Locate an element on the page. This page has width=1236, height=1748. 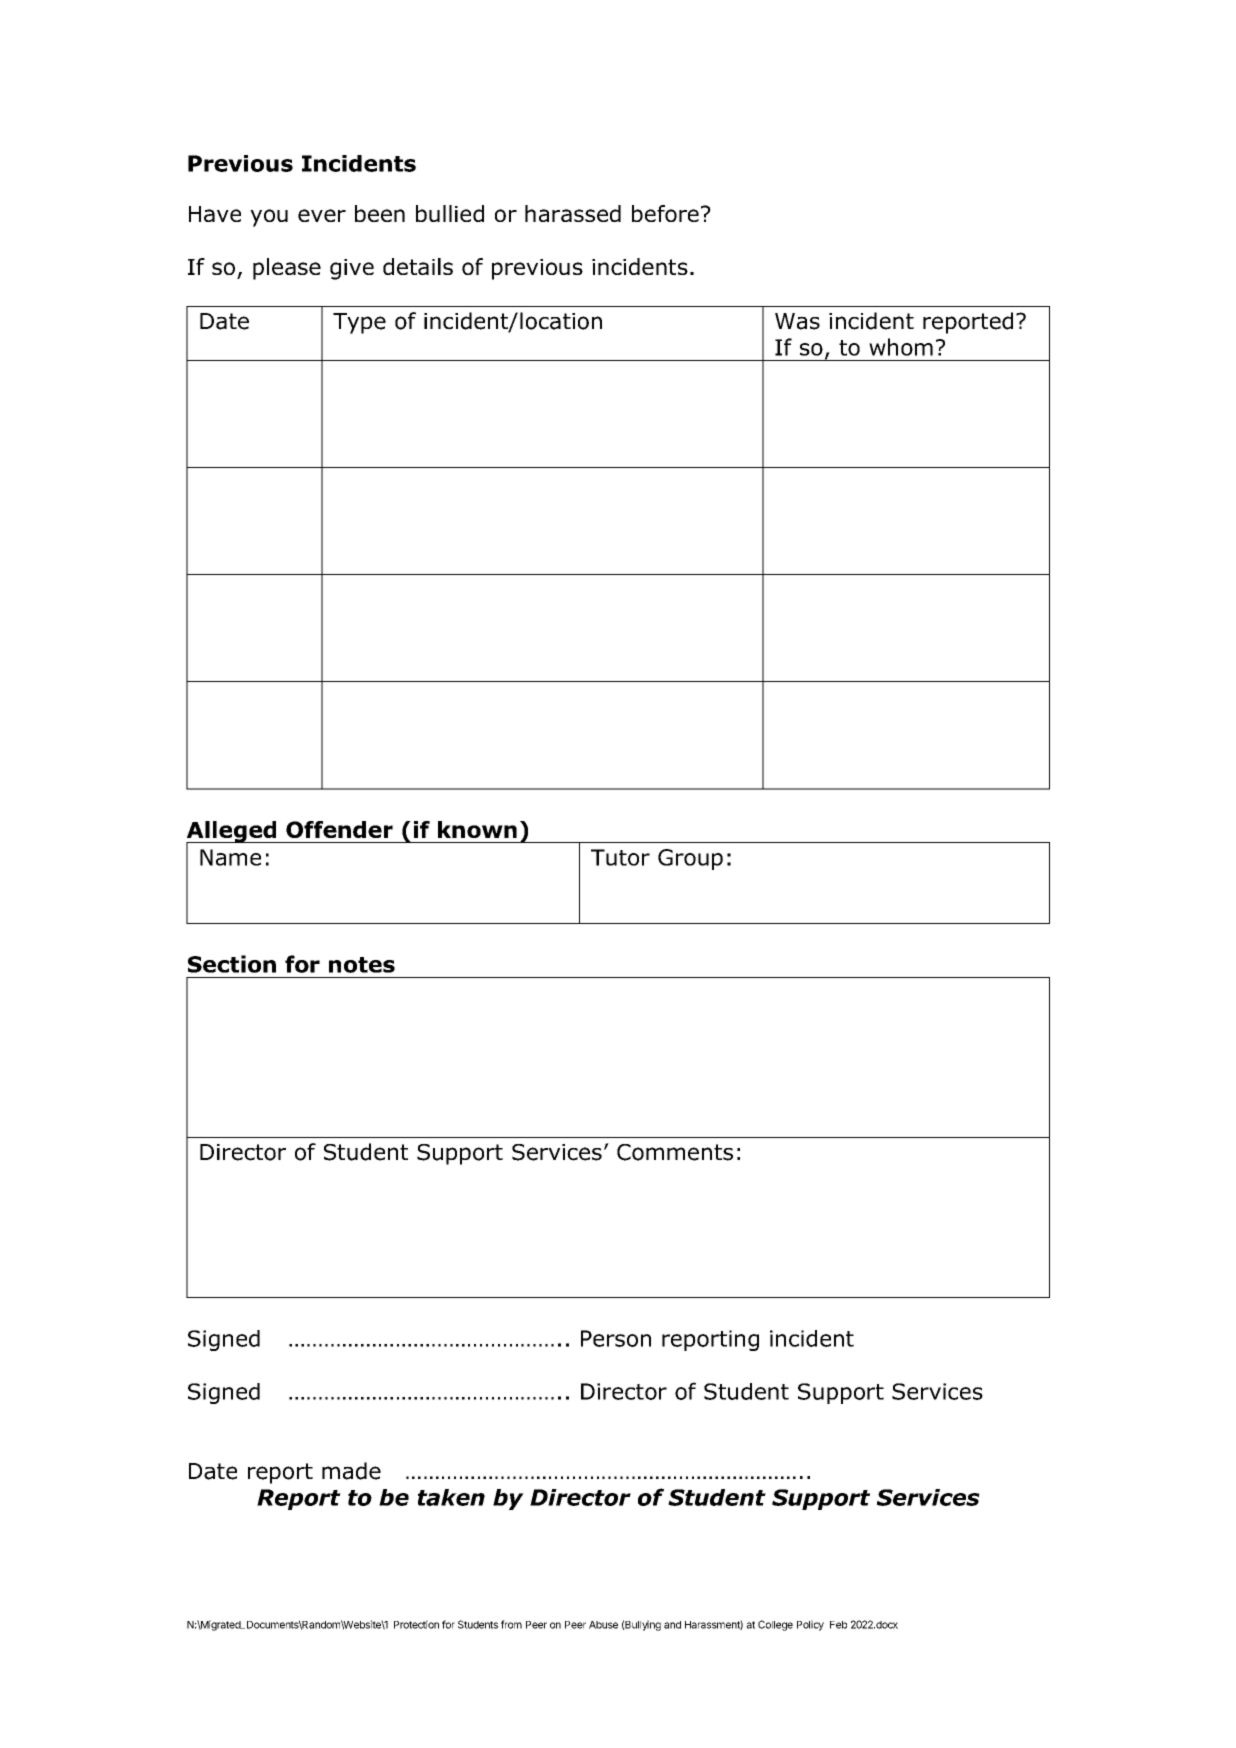
Was is located at coordinates (797, 321).
